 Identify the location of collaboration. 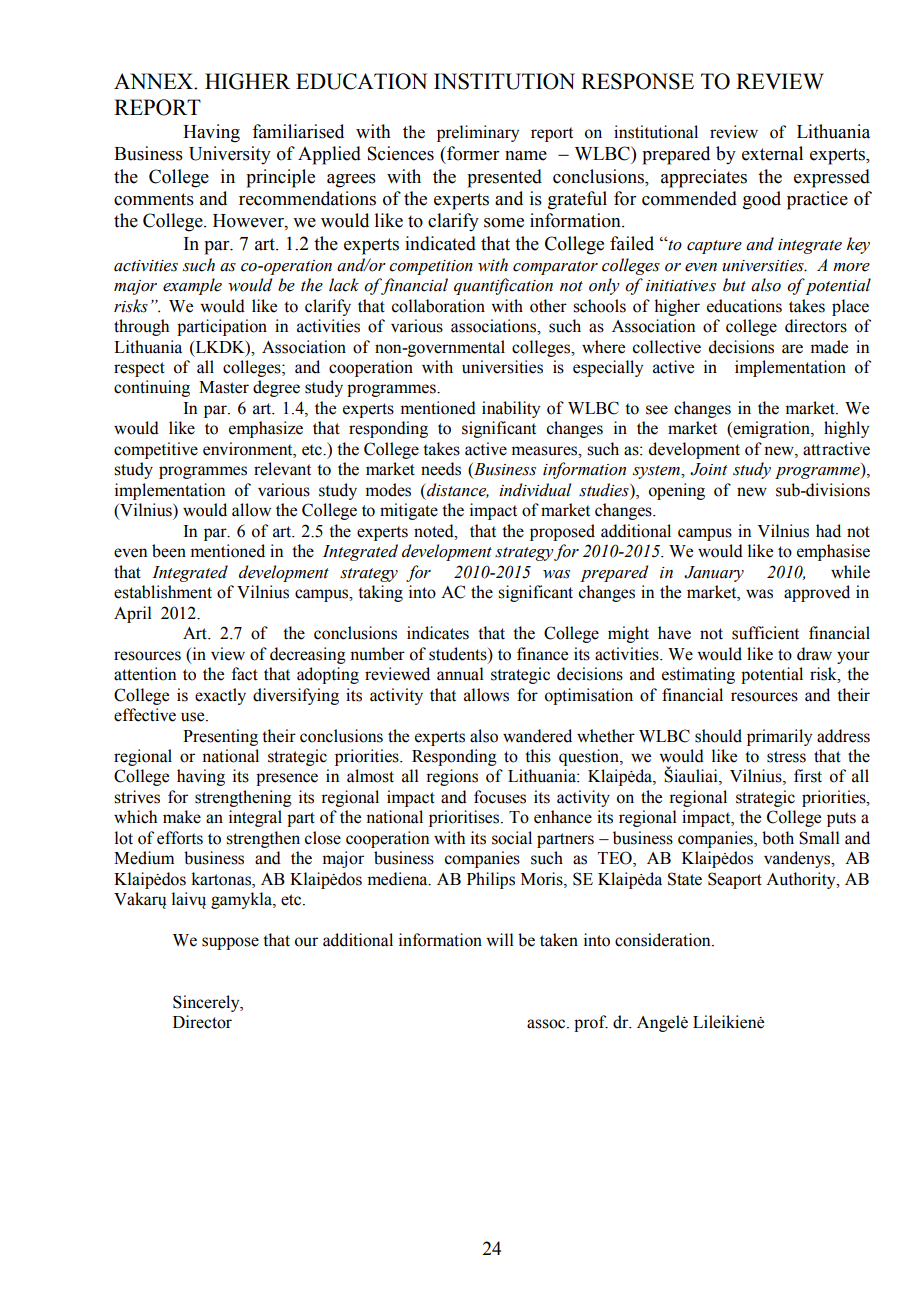
(438, 306).
